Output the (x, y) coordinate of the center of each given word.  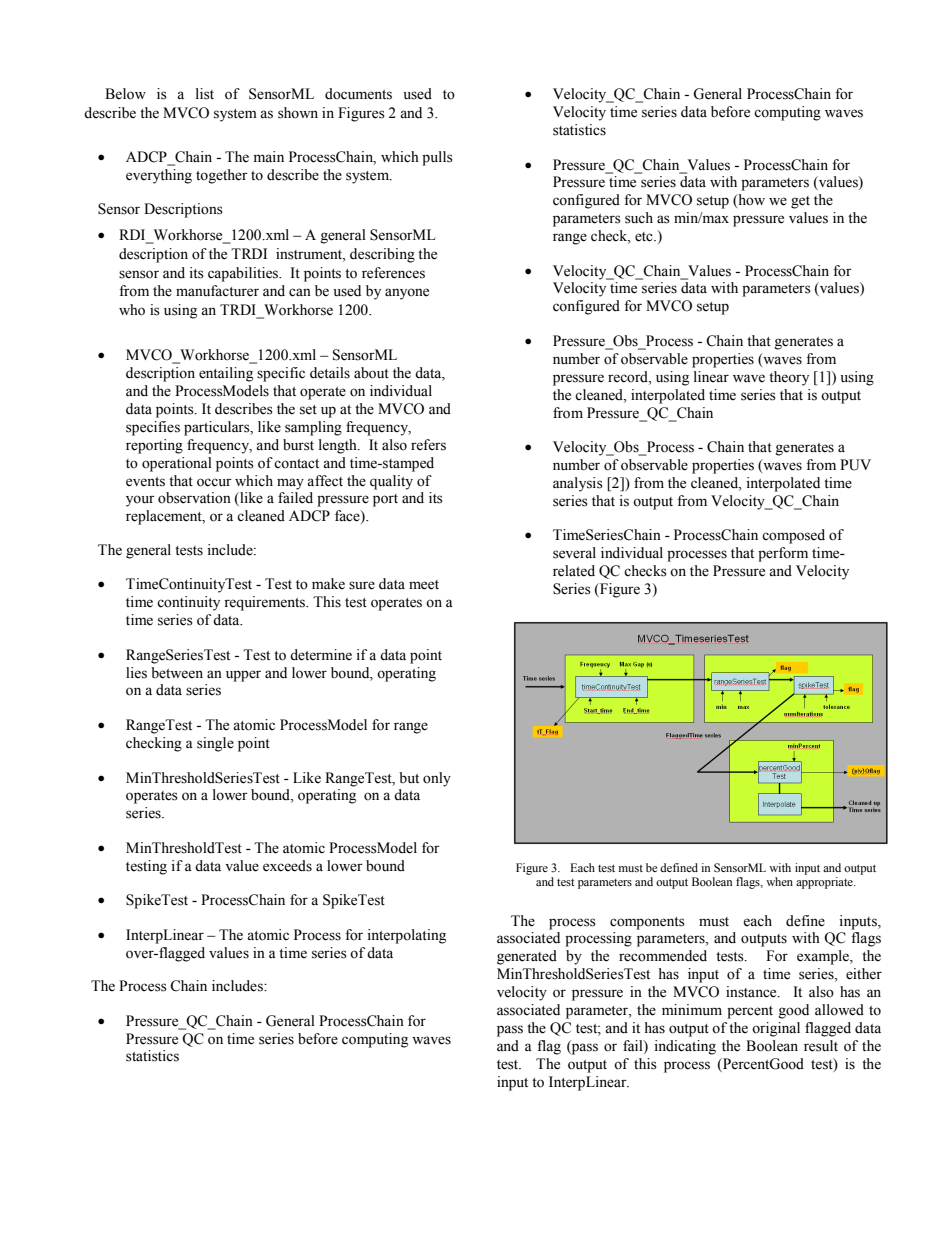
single (215, 744)
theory (789, 378)
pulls (437, 158)
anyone (407, 294)
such (639, 218)
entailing (226, 374)
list (205, 94)
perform (783, 554)
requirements (266, 603)
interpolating (406, 936)
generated (527, 957)
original (776, 1029)
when (779, 881)
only (437, 779)
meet (424, 585)
